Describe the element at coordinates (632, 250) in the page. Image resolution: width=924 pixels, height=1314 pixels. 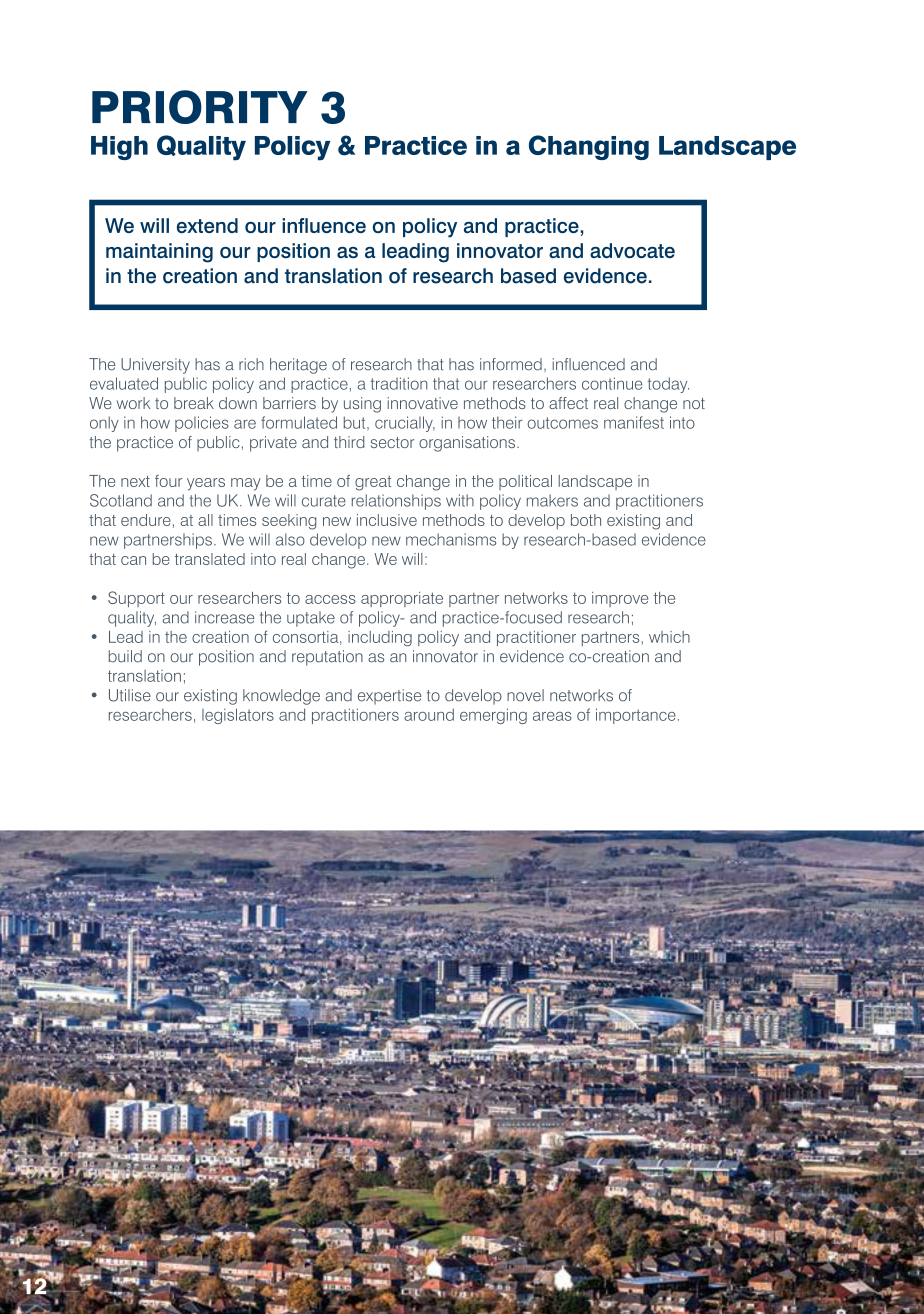
I see `advocate` at that location.
